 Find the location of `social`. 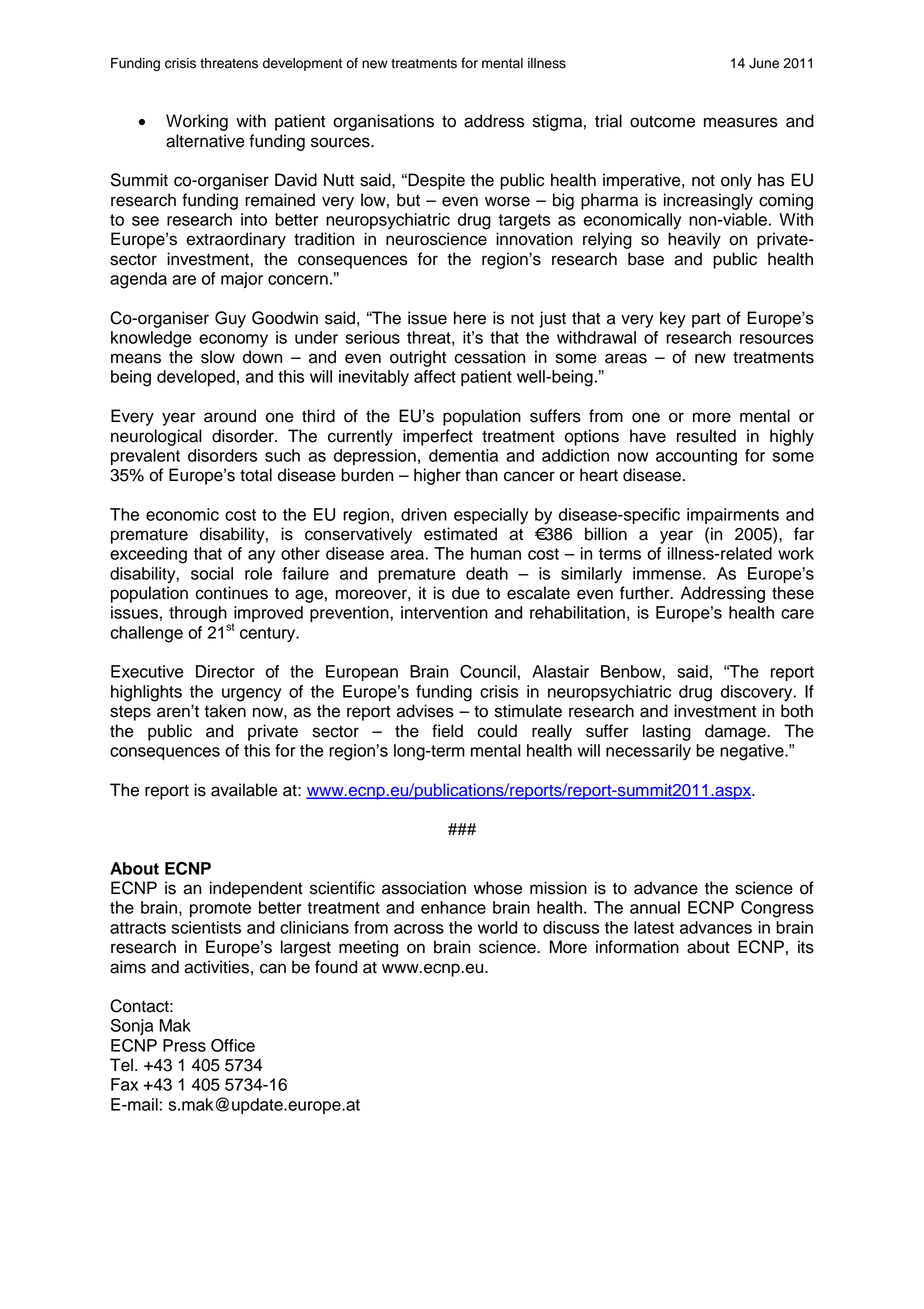

social is located at coordinates (212, 573).
